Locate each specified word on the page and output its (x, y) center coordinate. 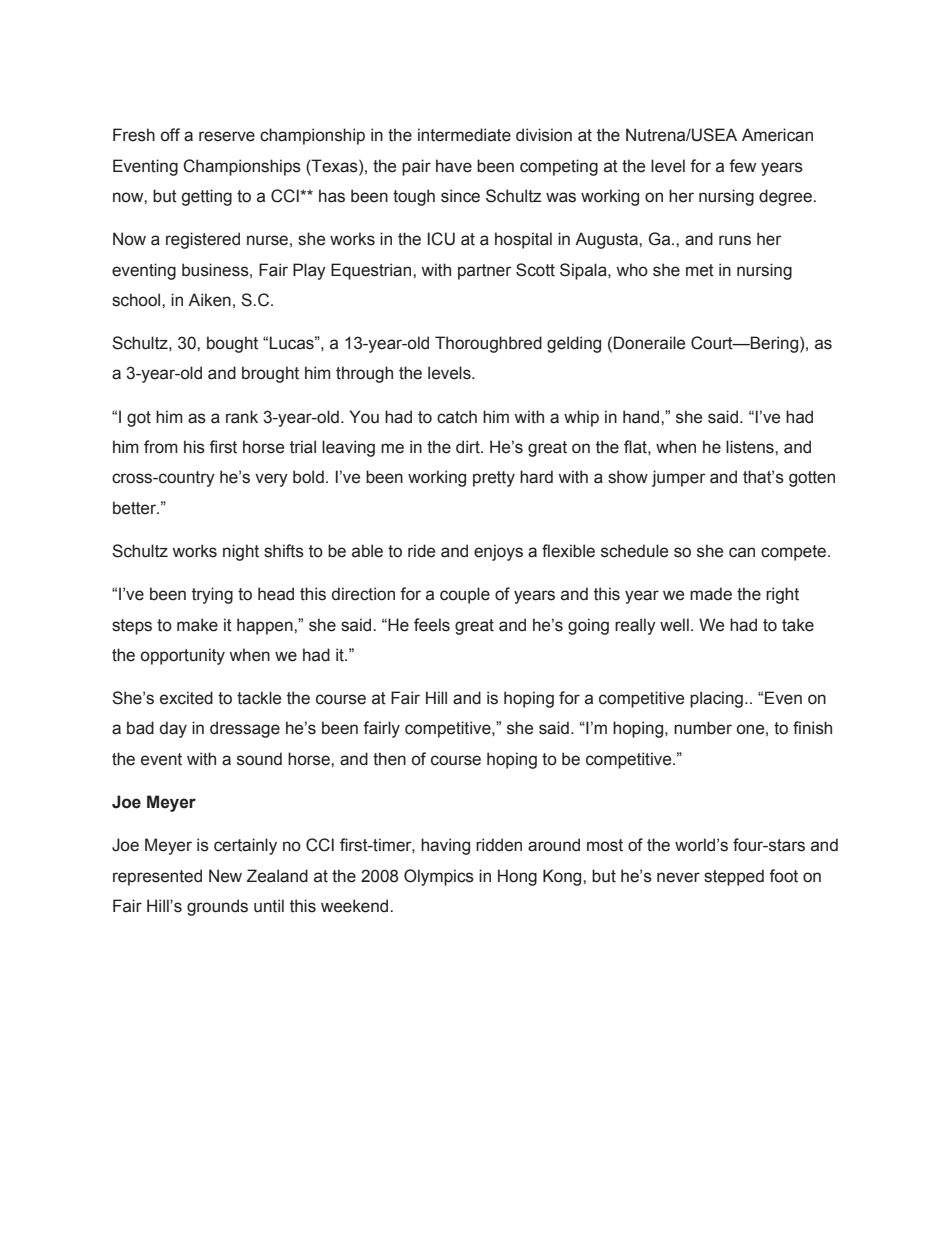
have (454, 166)
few (742, 166)
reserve (227, 136)
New (225, 876)
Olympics (439, 877)
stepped (734, 877)
